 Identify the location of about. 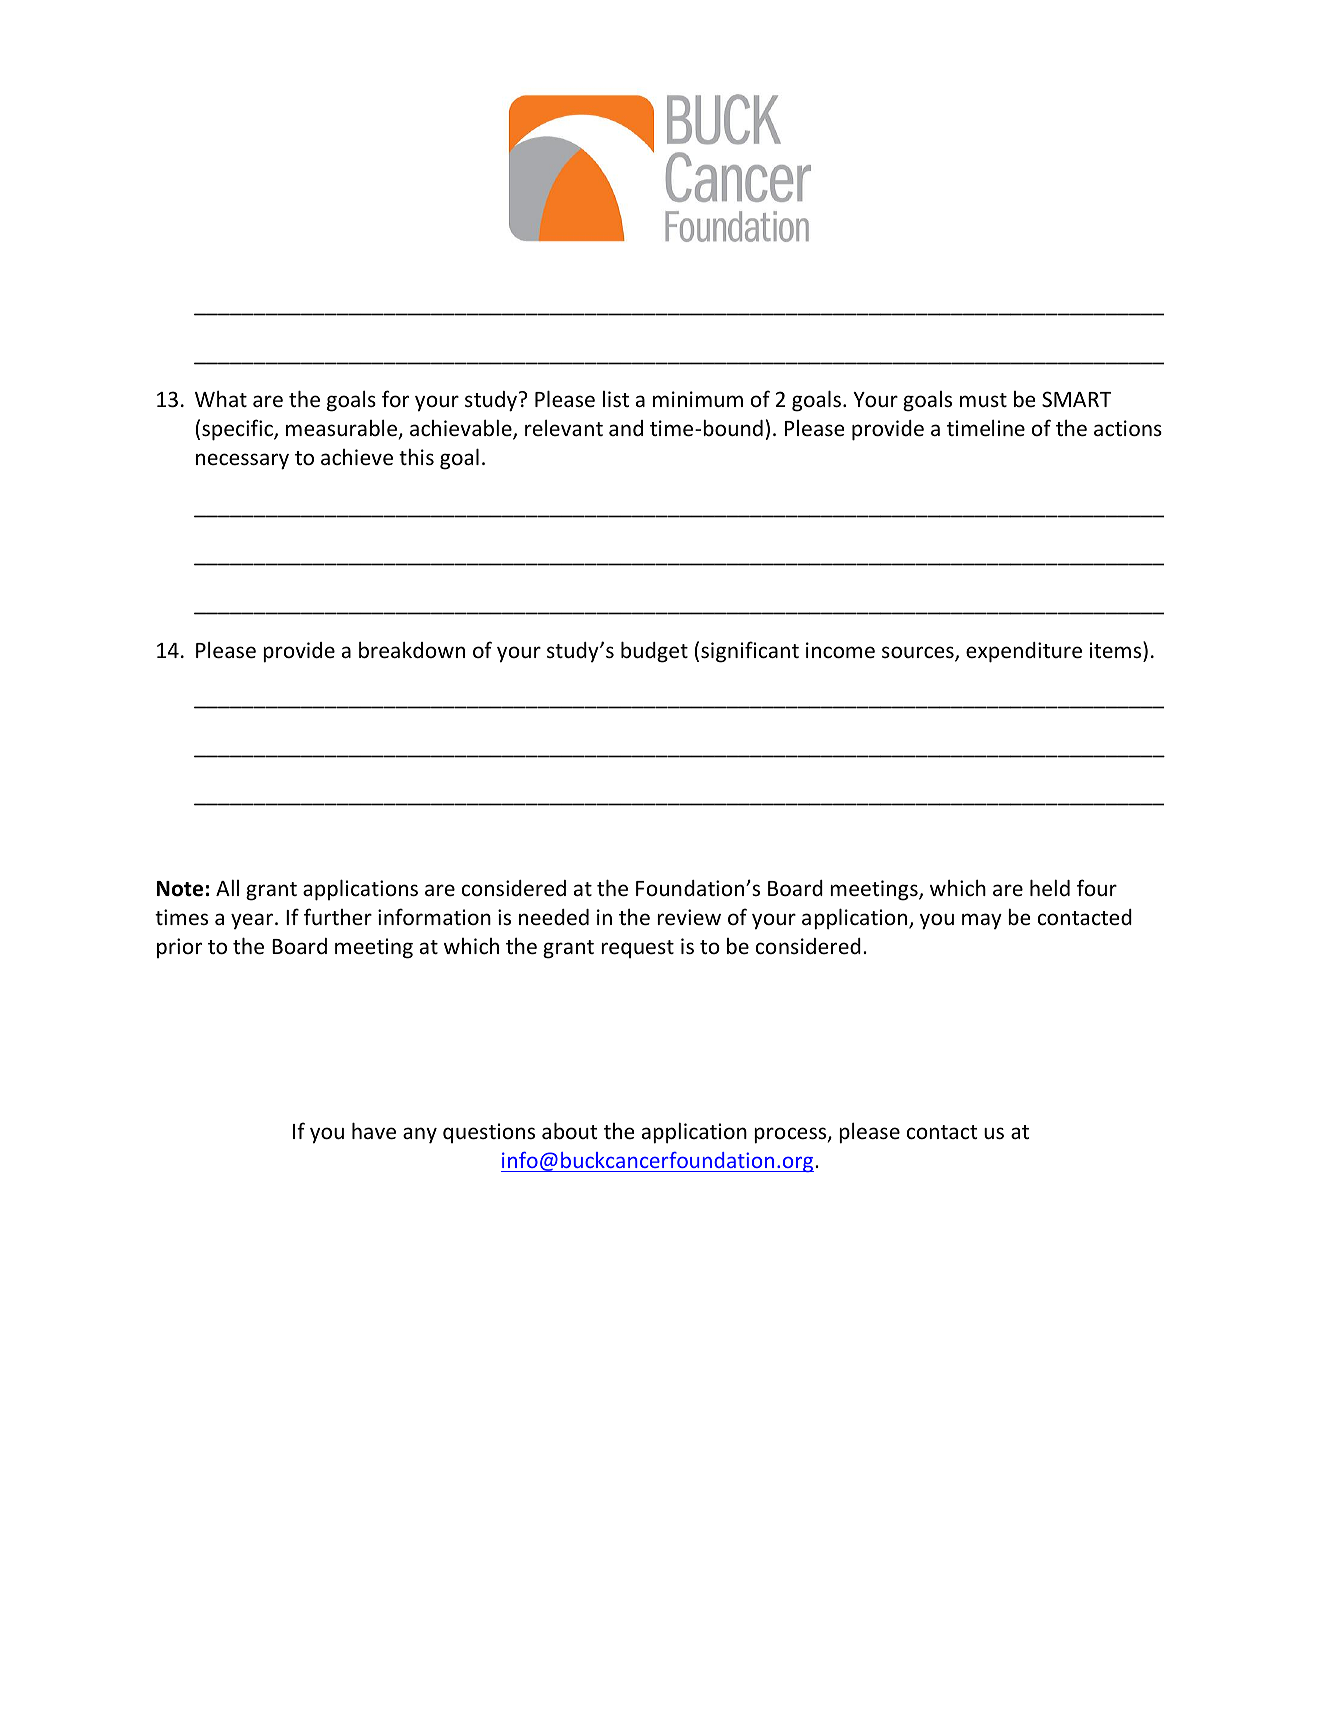
(569, 1130).
